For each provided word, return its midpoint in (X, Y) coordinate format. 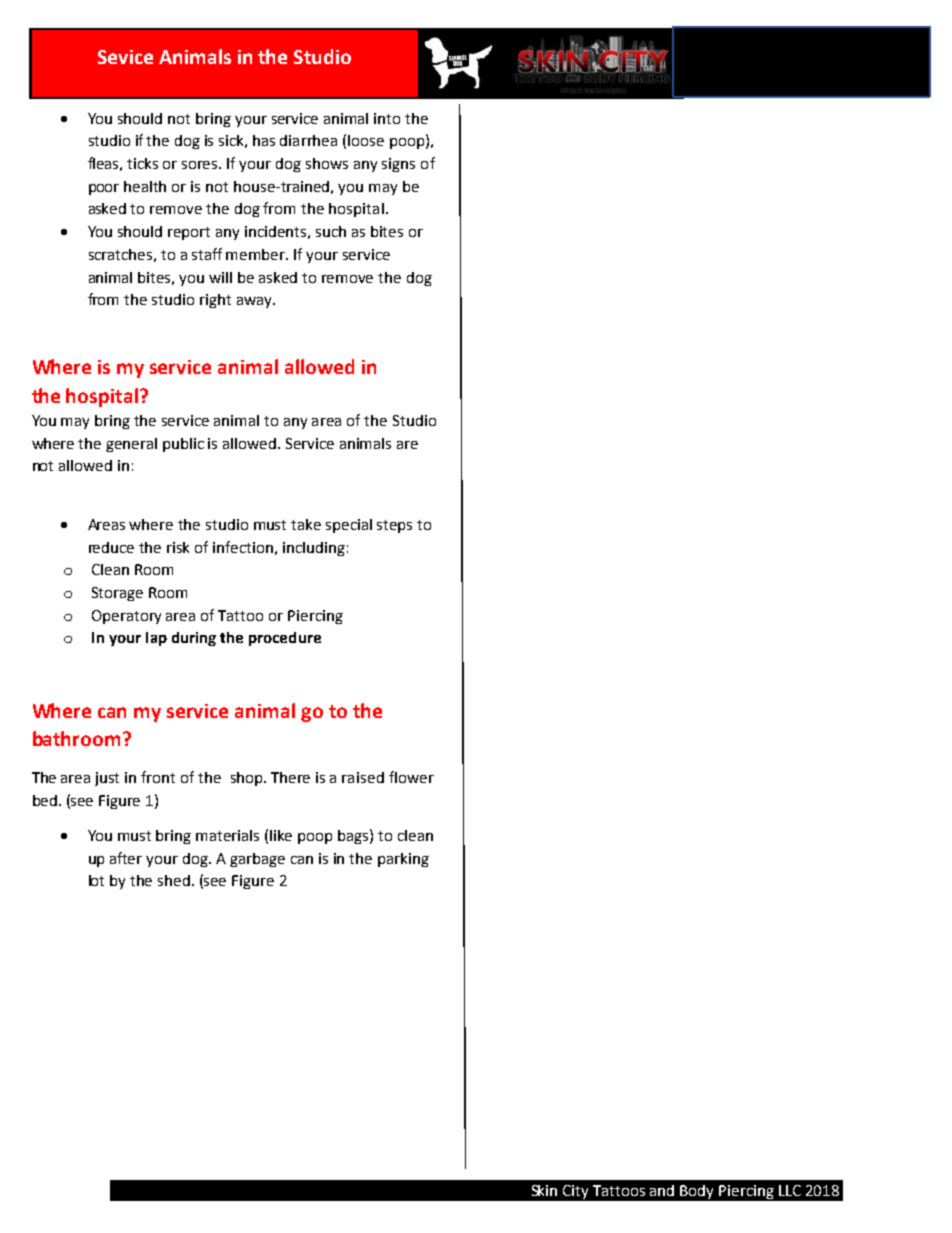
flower (411, 777)
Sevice (125, 57)
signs (398, 165)
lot (96, 880)
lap (156, 639)
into (387, 118)
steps (394, 526)
